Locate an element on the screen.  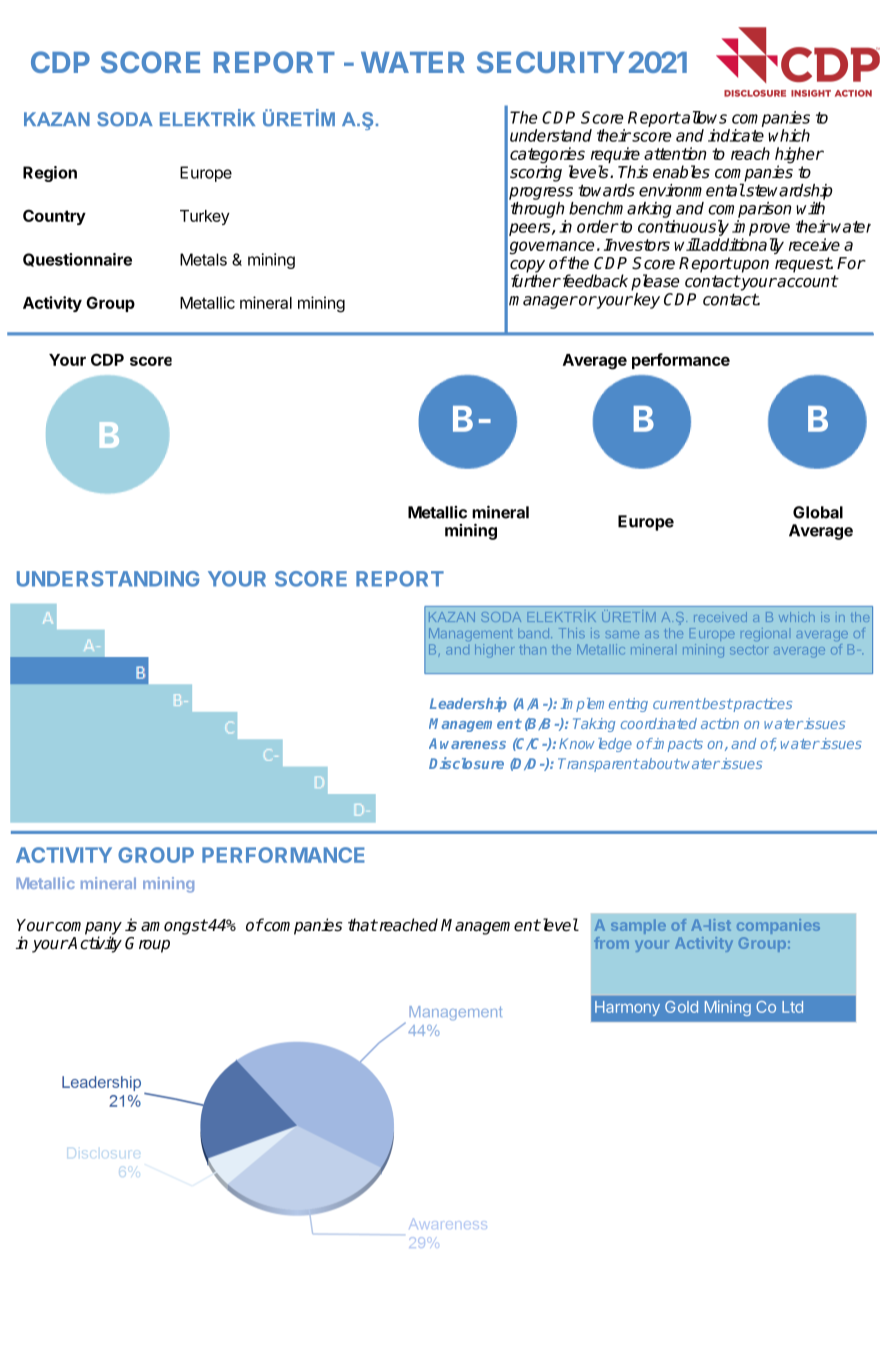
upon is located at coordinates (750, 266).
